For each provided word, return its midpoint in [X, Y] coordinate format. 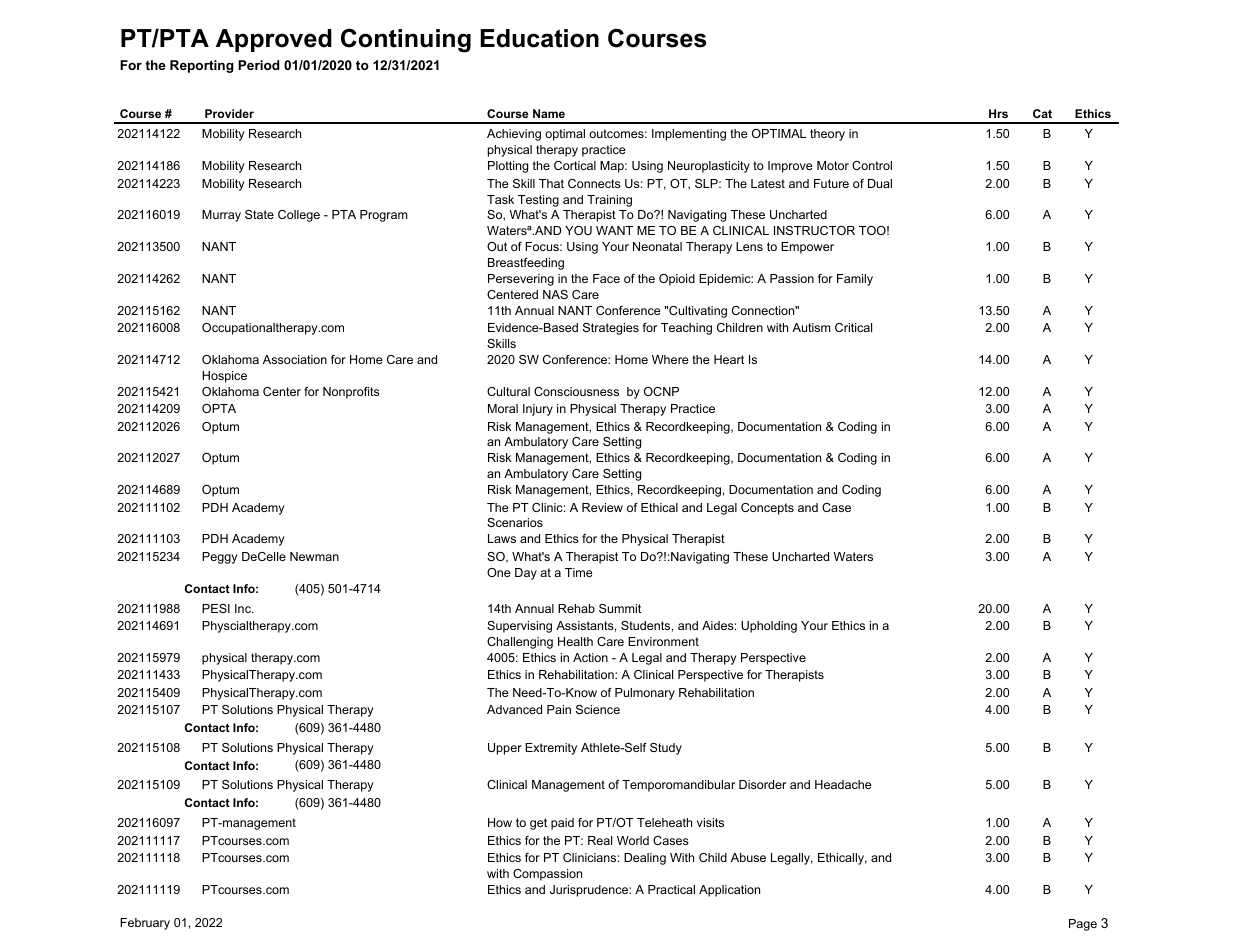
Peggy [219, 558]
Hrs [998, 113]
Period [259, 65]
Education [540, 38]
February [145, 924]
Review [602, 507]
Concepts [767, 509]
